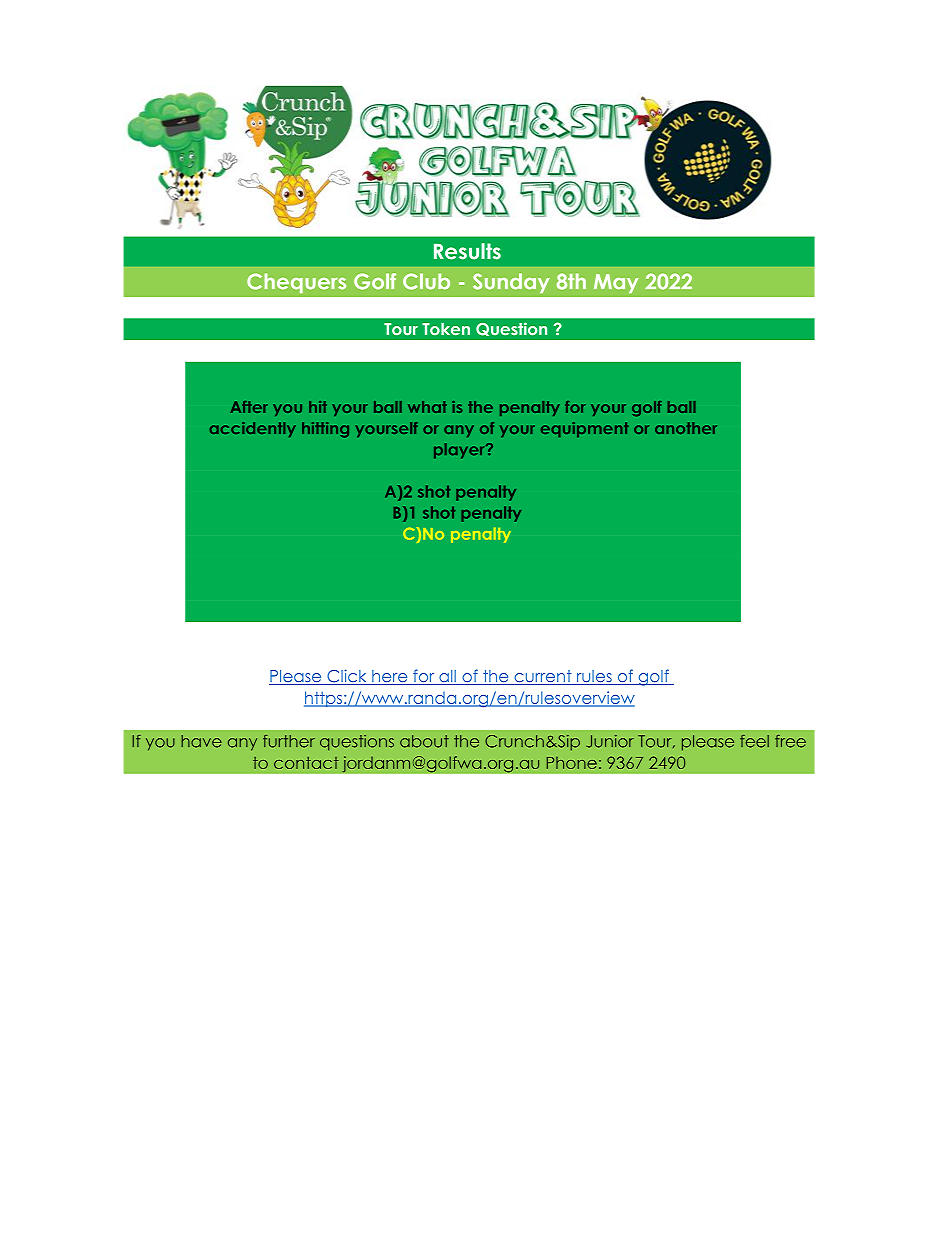  Describe the element at coordinates (686, 428) in the image. I see `another` at that location.
